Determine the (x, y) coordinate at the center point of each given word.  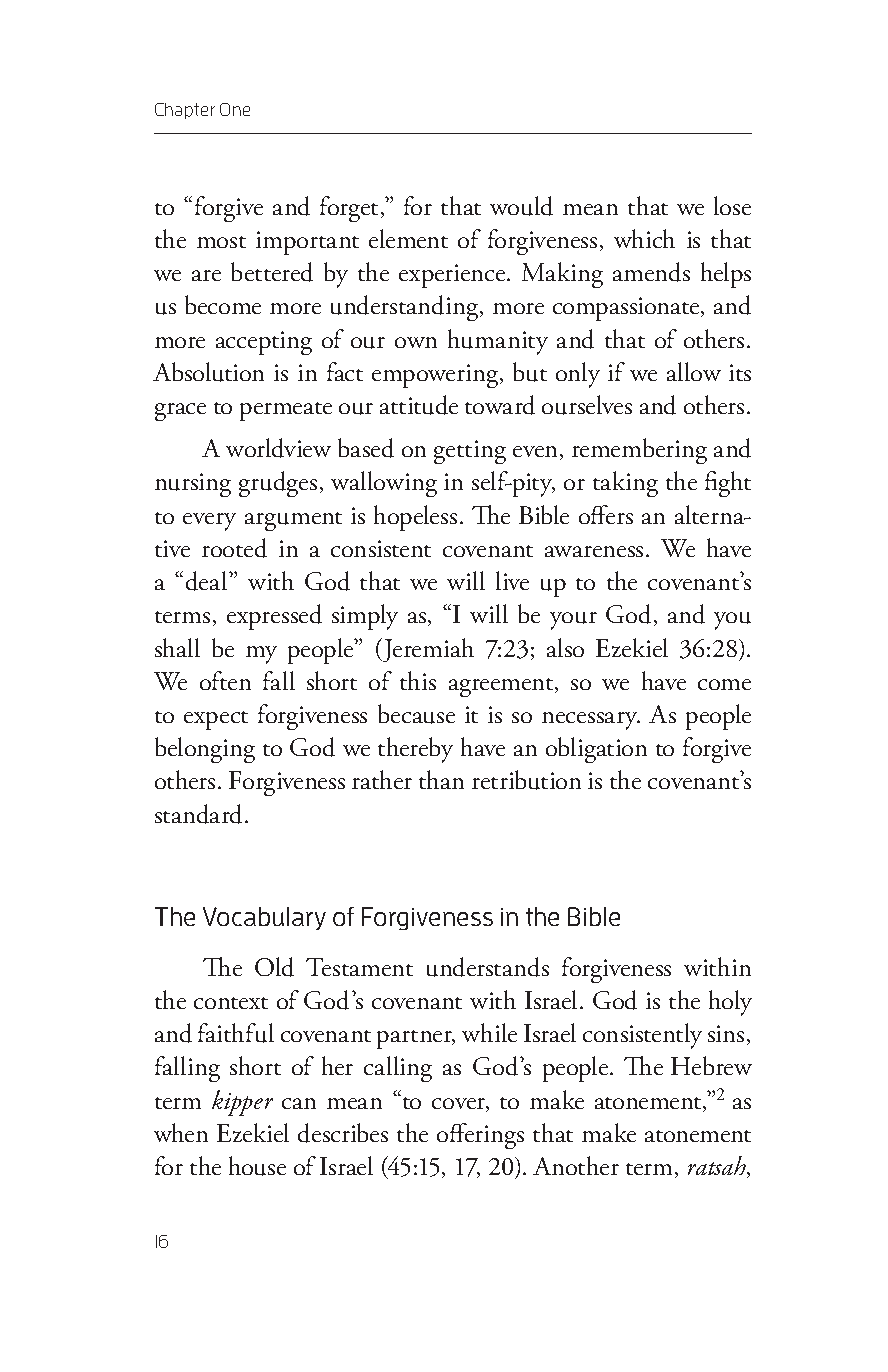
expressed (274, 617)
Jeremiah (427, 650)
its (740, 372)
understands (488, 967)
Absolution (208, 372)
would (521, 206)
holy (730, 1003)
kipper (242, 1103)
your (573, 621)
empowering (436, 376)
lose (732, 205)
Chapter (185, 111)
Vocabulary (264, 918)
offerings (480, 1136)
